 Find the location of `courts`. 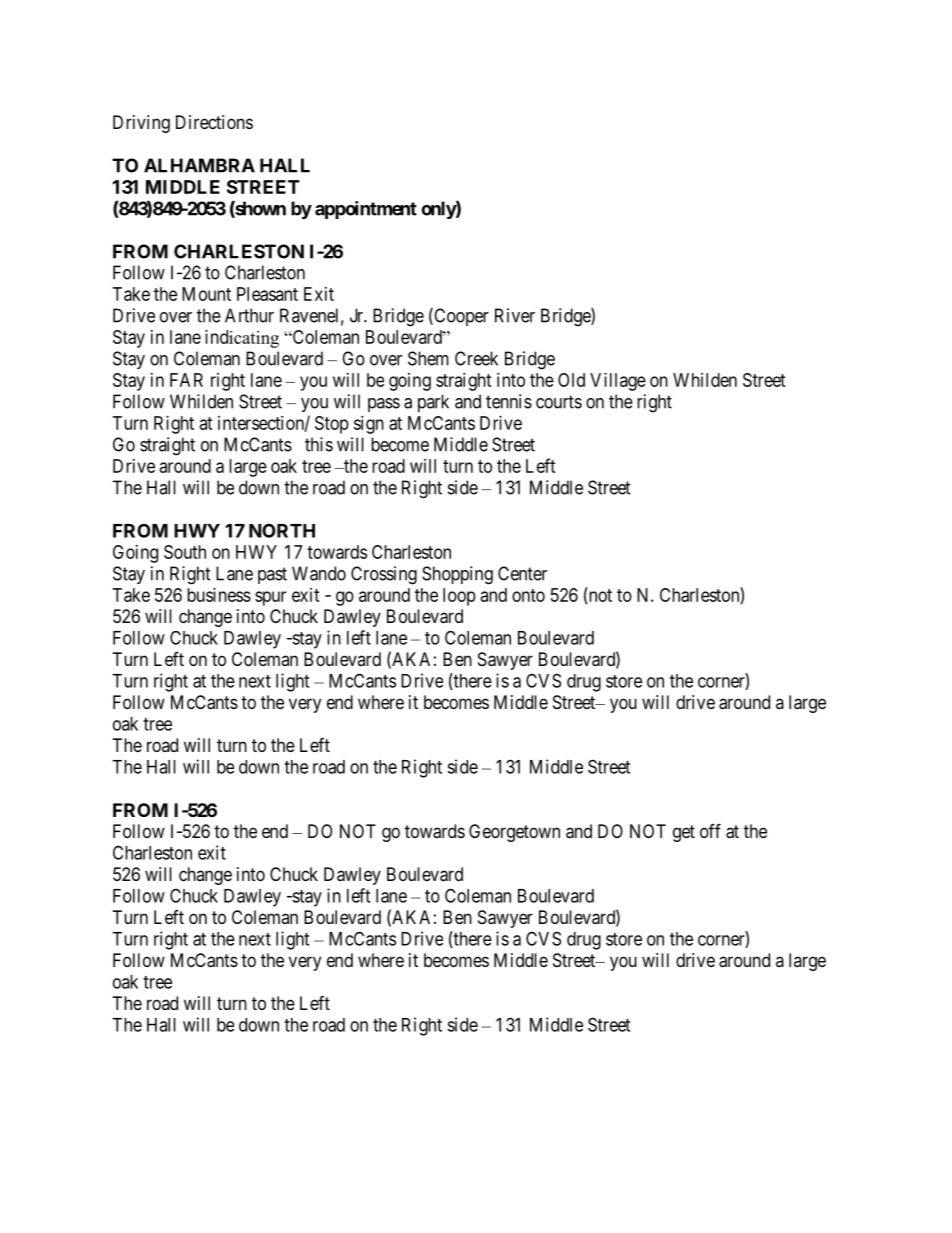

courts is located at coordinates (559, 402).
